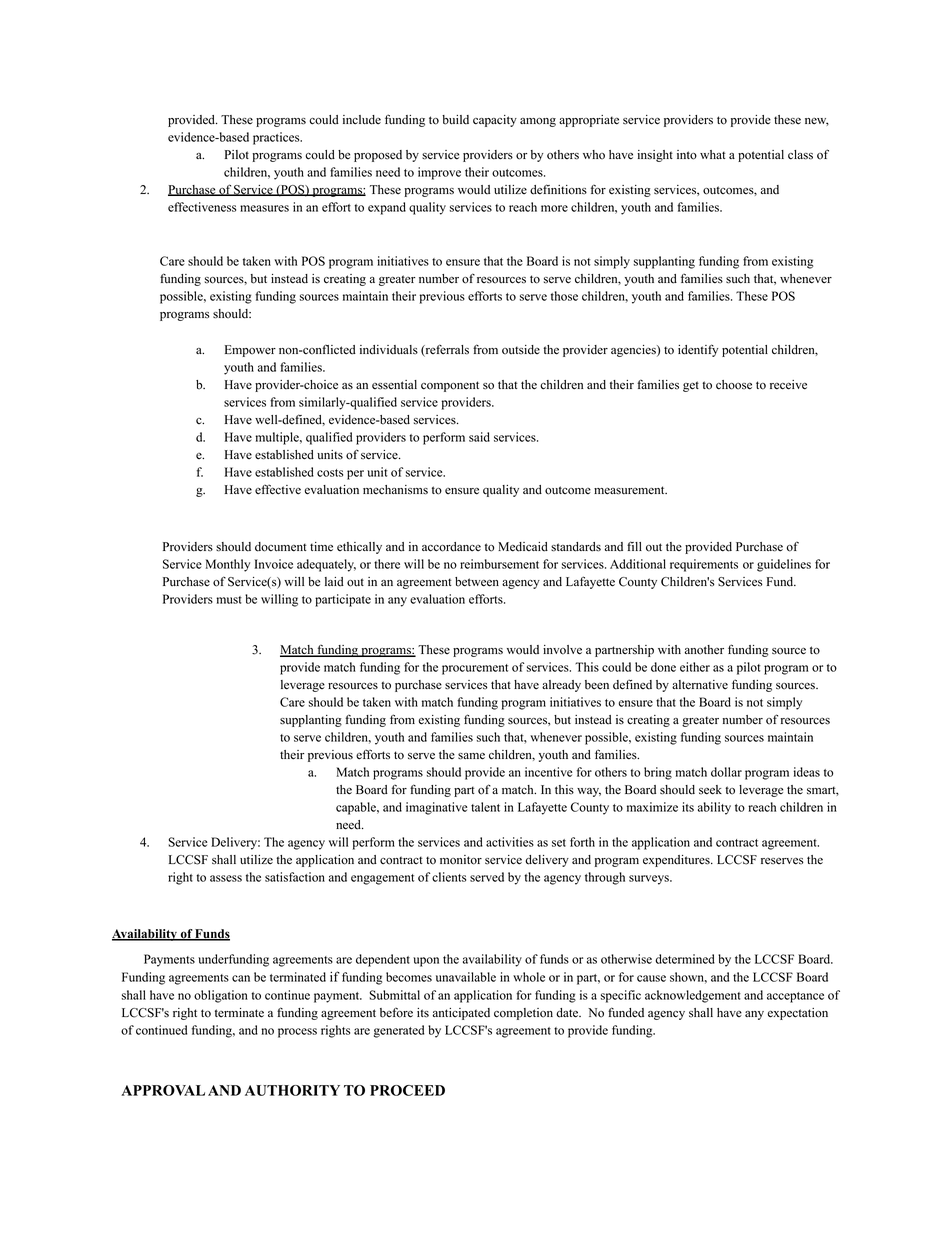 The width and height of the document is (952, 1233). Describe the element at coordinates (277, 138) in the document. I see `practices` at that location.
